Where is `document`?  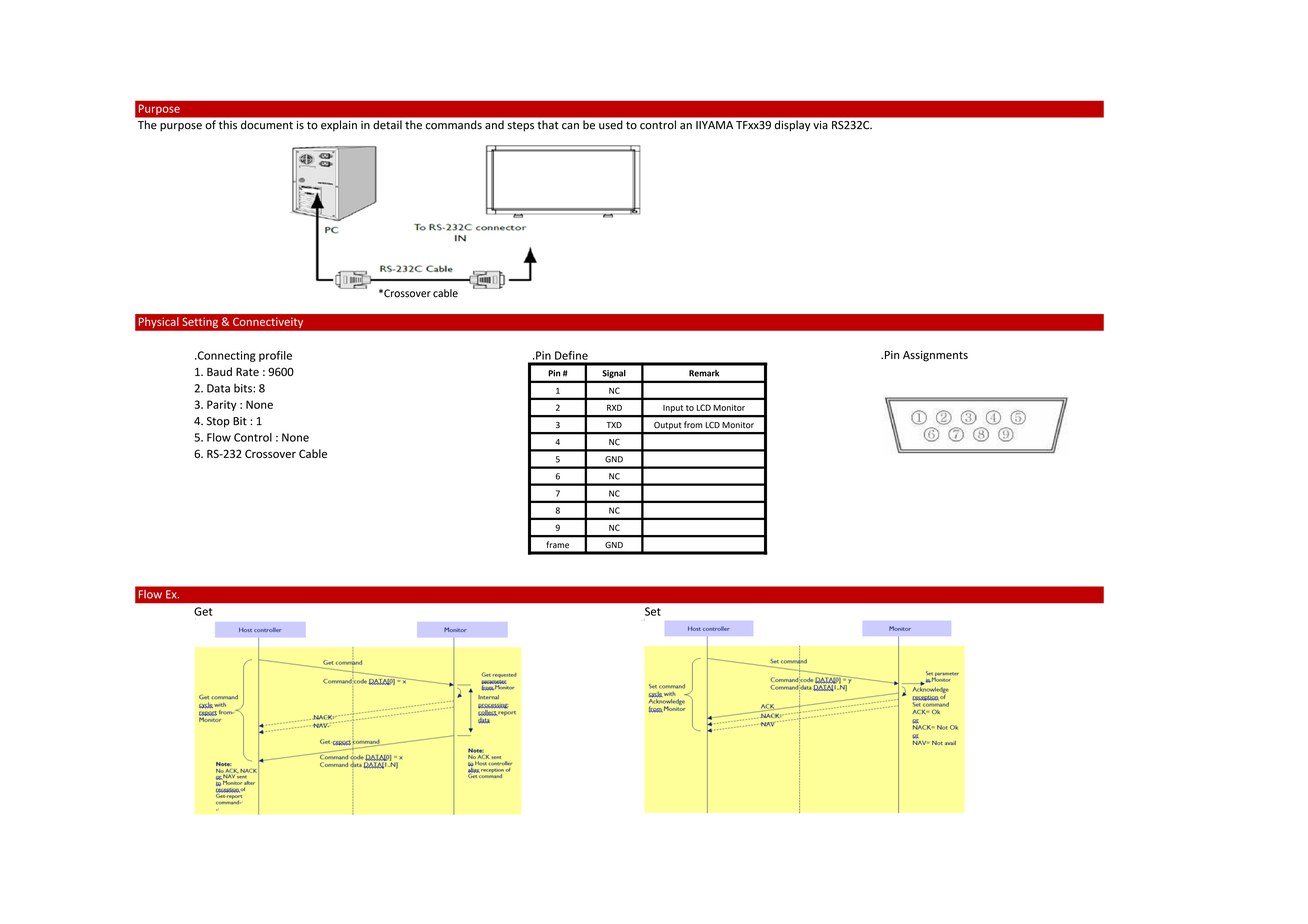
document is located at coordinates (267, 124).
